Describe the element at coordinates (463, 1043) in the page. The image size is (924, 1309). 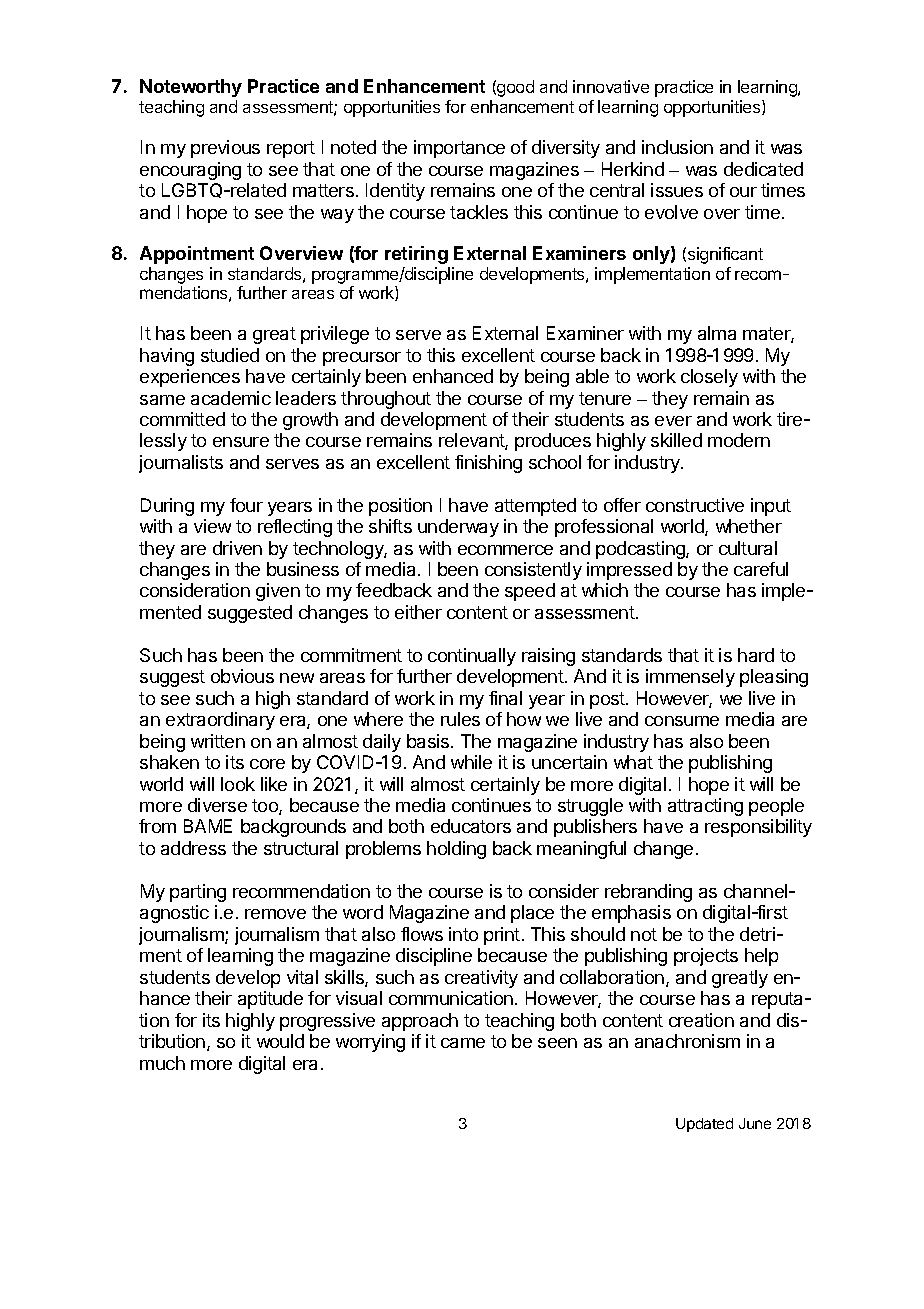
I see `came` at that location.
